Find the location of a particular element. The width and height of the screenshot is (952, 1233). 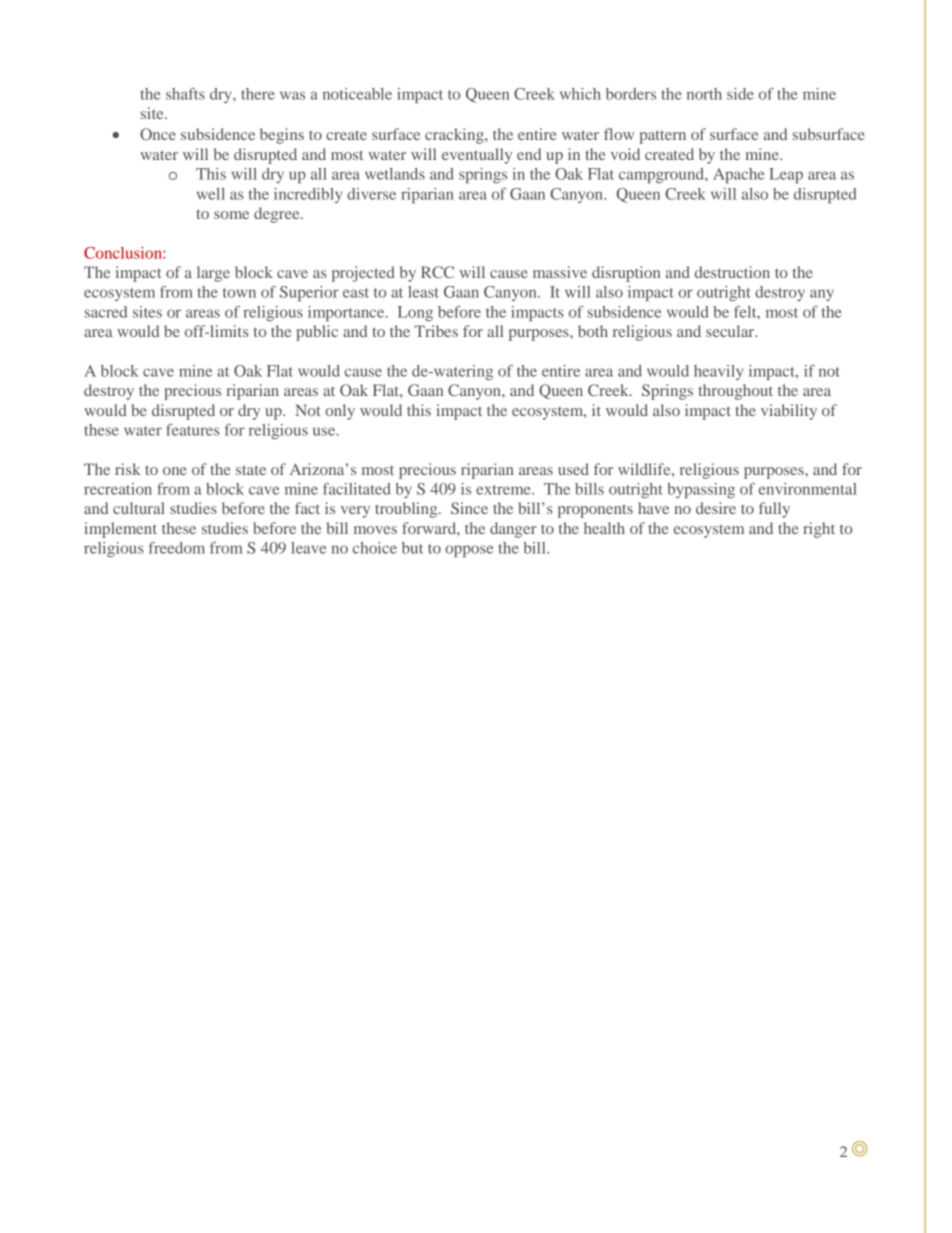

features is located at coordinates (193, 430).
